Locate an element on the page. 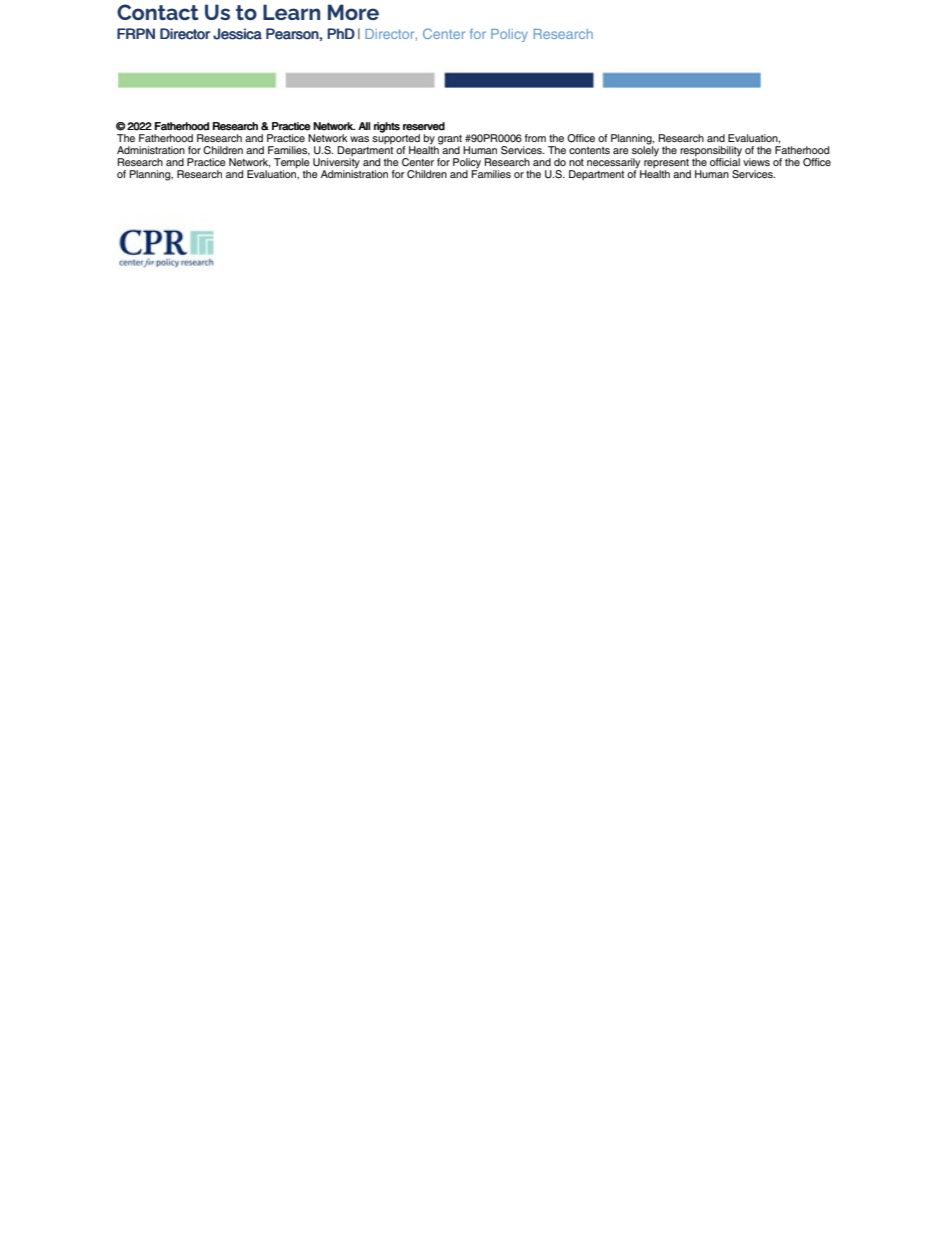  Learn is located at coordinates (291, 12).
